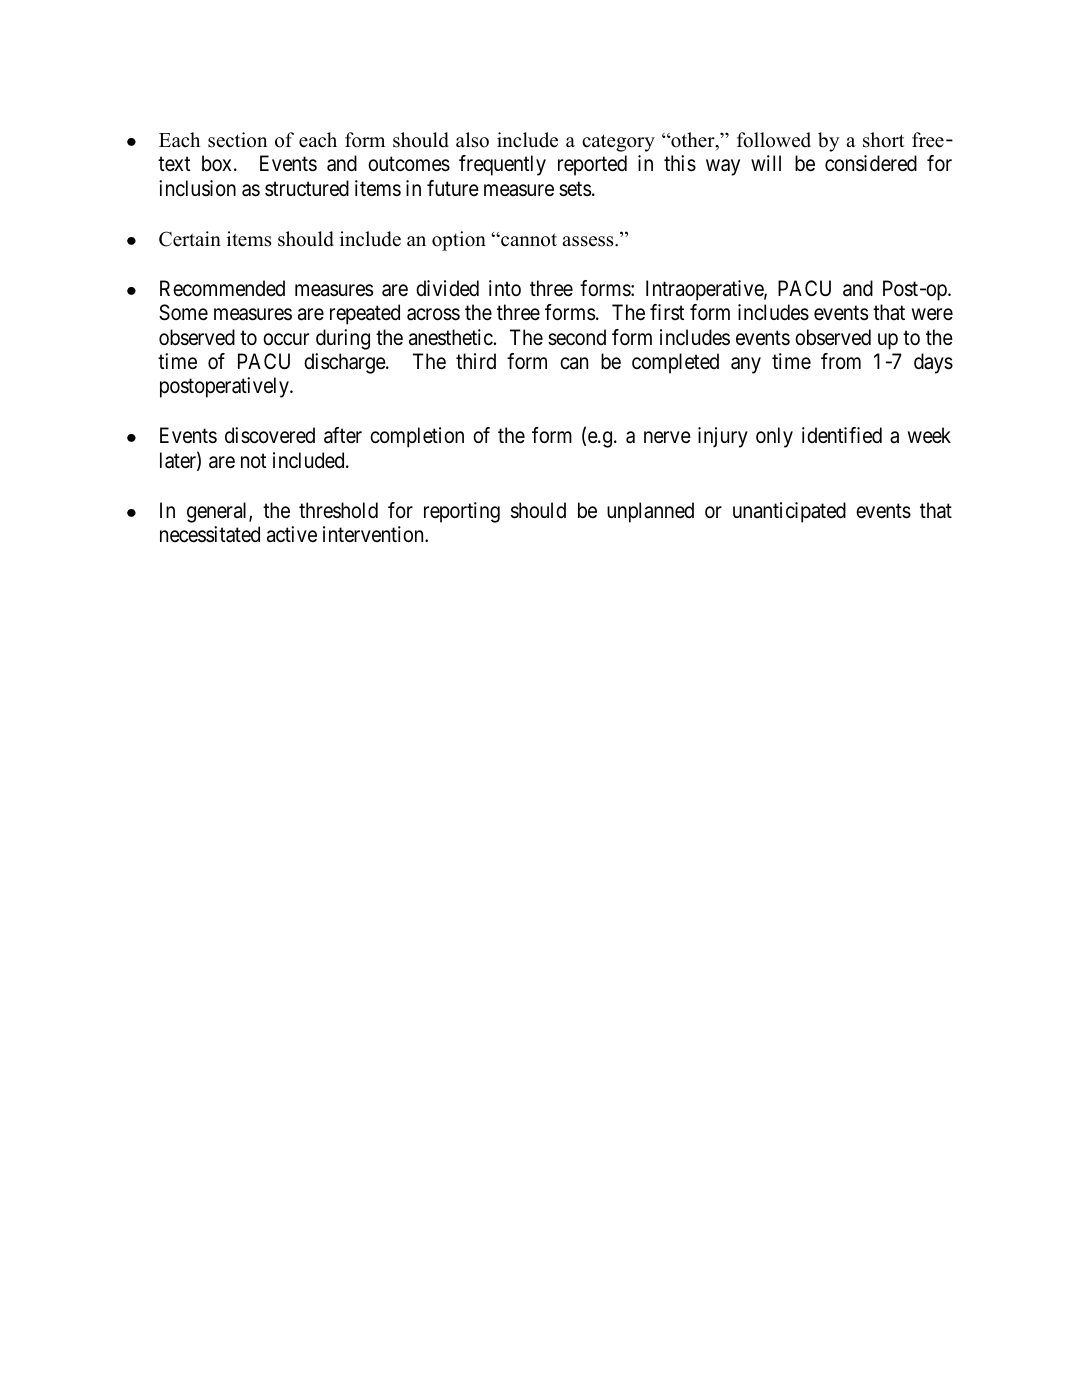 Image resolution: width=1079 pixels, height=1396 pixels. What do you see at coordinates (237, 140) in the image?
I see `section` at bounding box center [237, 140].
